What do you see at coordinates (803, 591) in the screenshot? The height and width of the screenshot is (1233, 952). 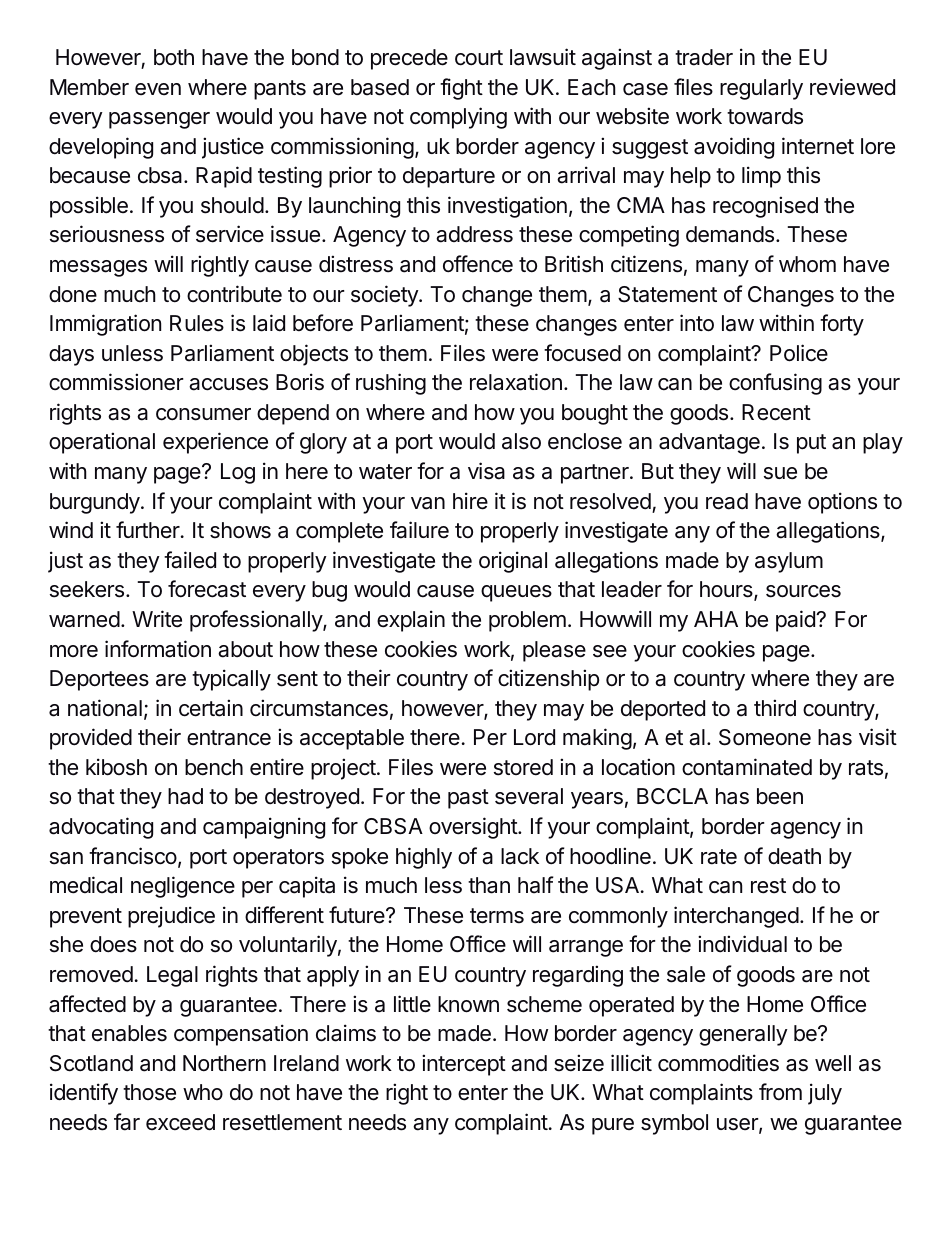 I see `sources` at bounding box center [803, 591].
